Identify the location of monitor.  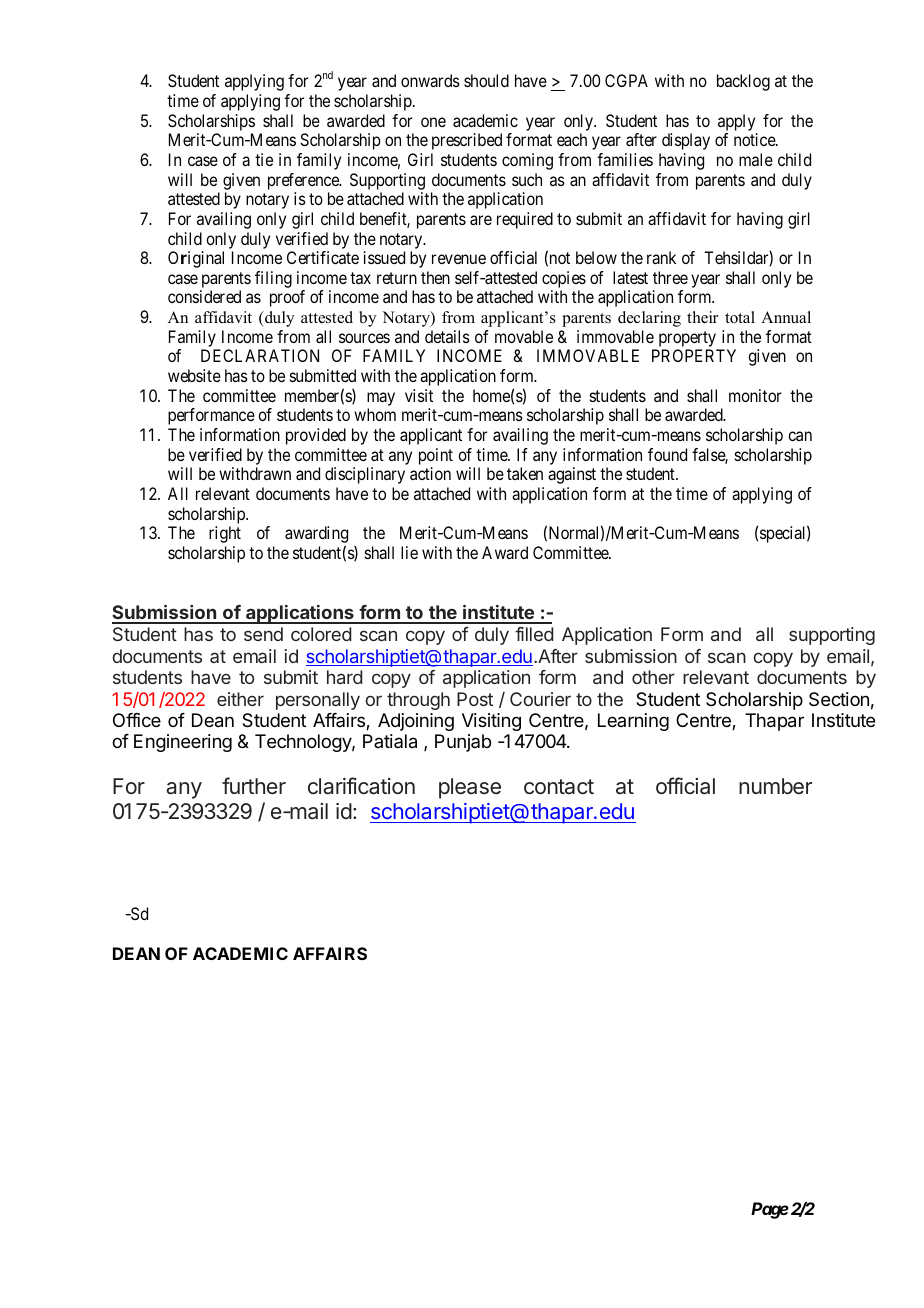
(755, 395).
